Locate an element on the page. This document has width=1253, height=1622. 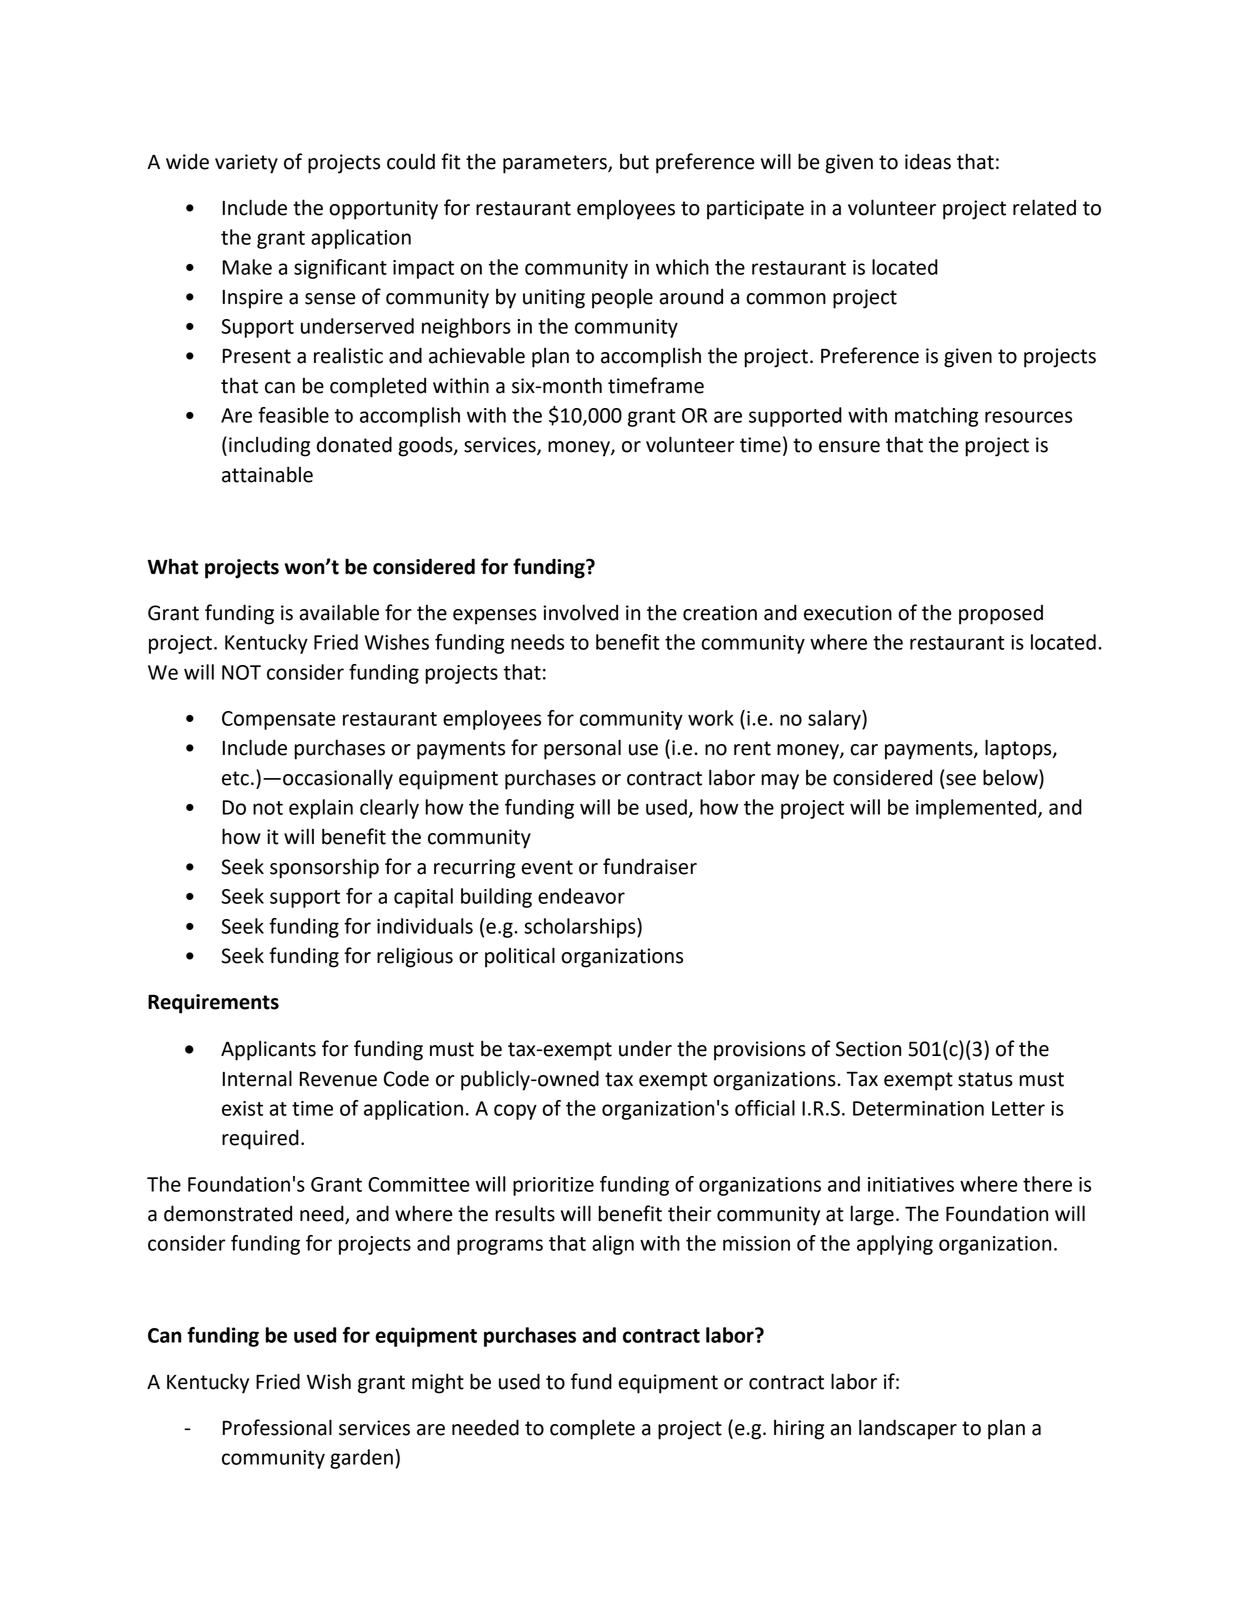
initiatives is located at coordinates (911, 1184).
